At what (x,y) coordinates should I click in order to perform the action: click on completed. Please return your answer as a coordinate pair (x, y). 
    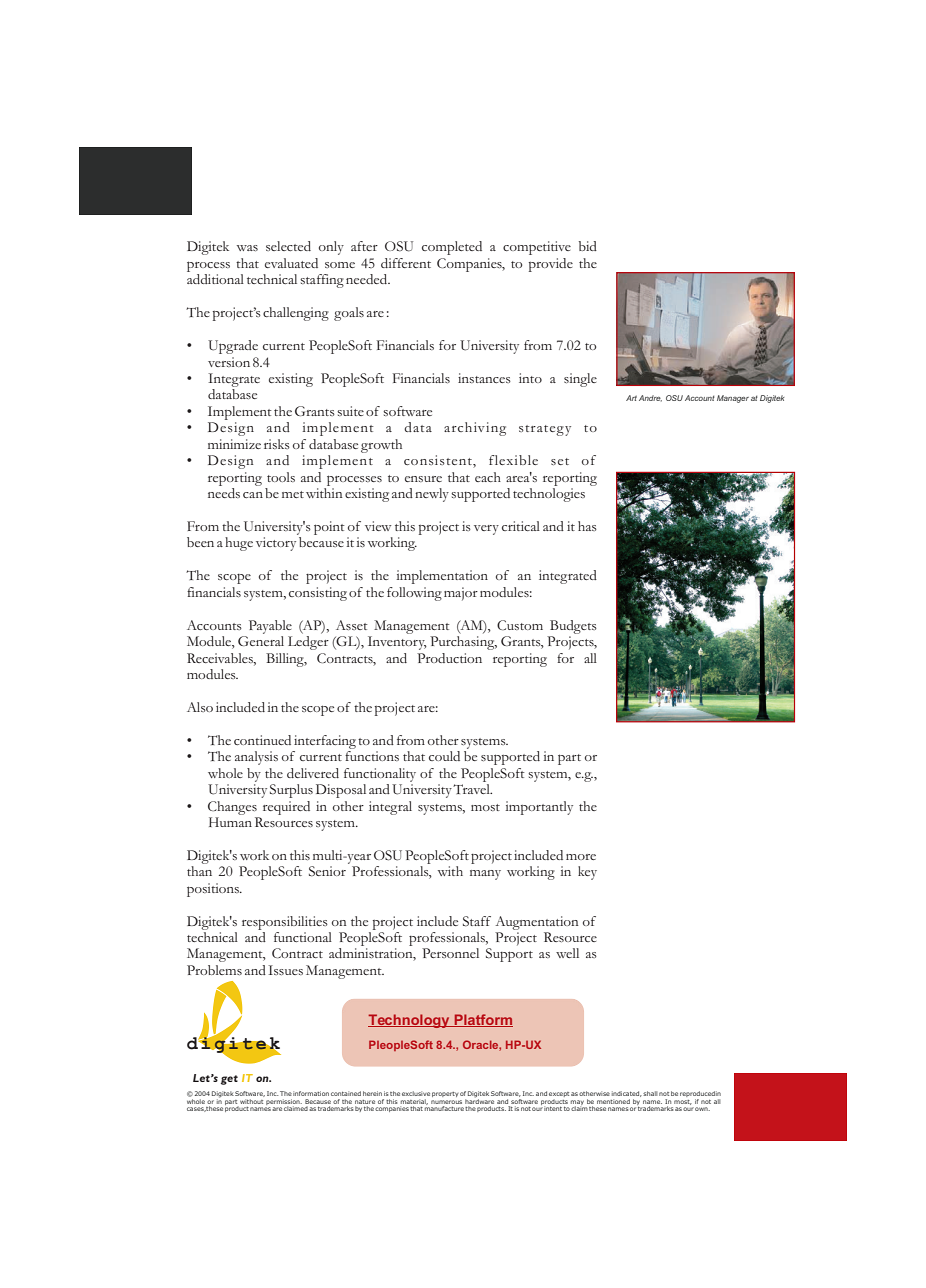
    Looking at the image, I should click on (452, 248).
